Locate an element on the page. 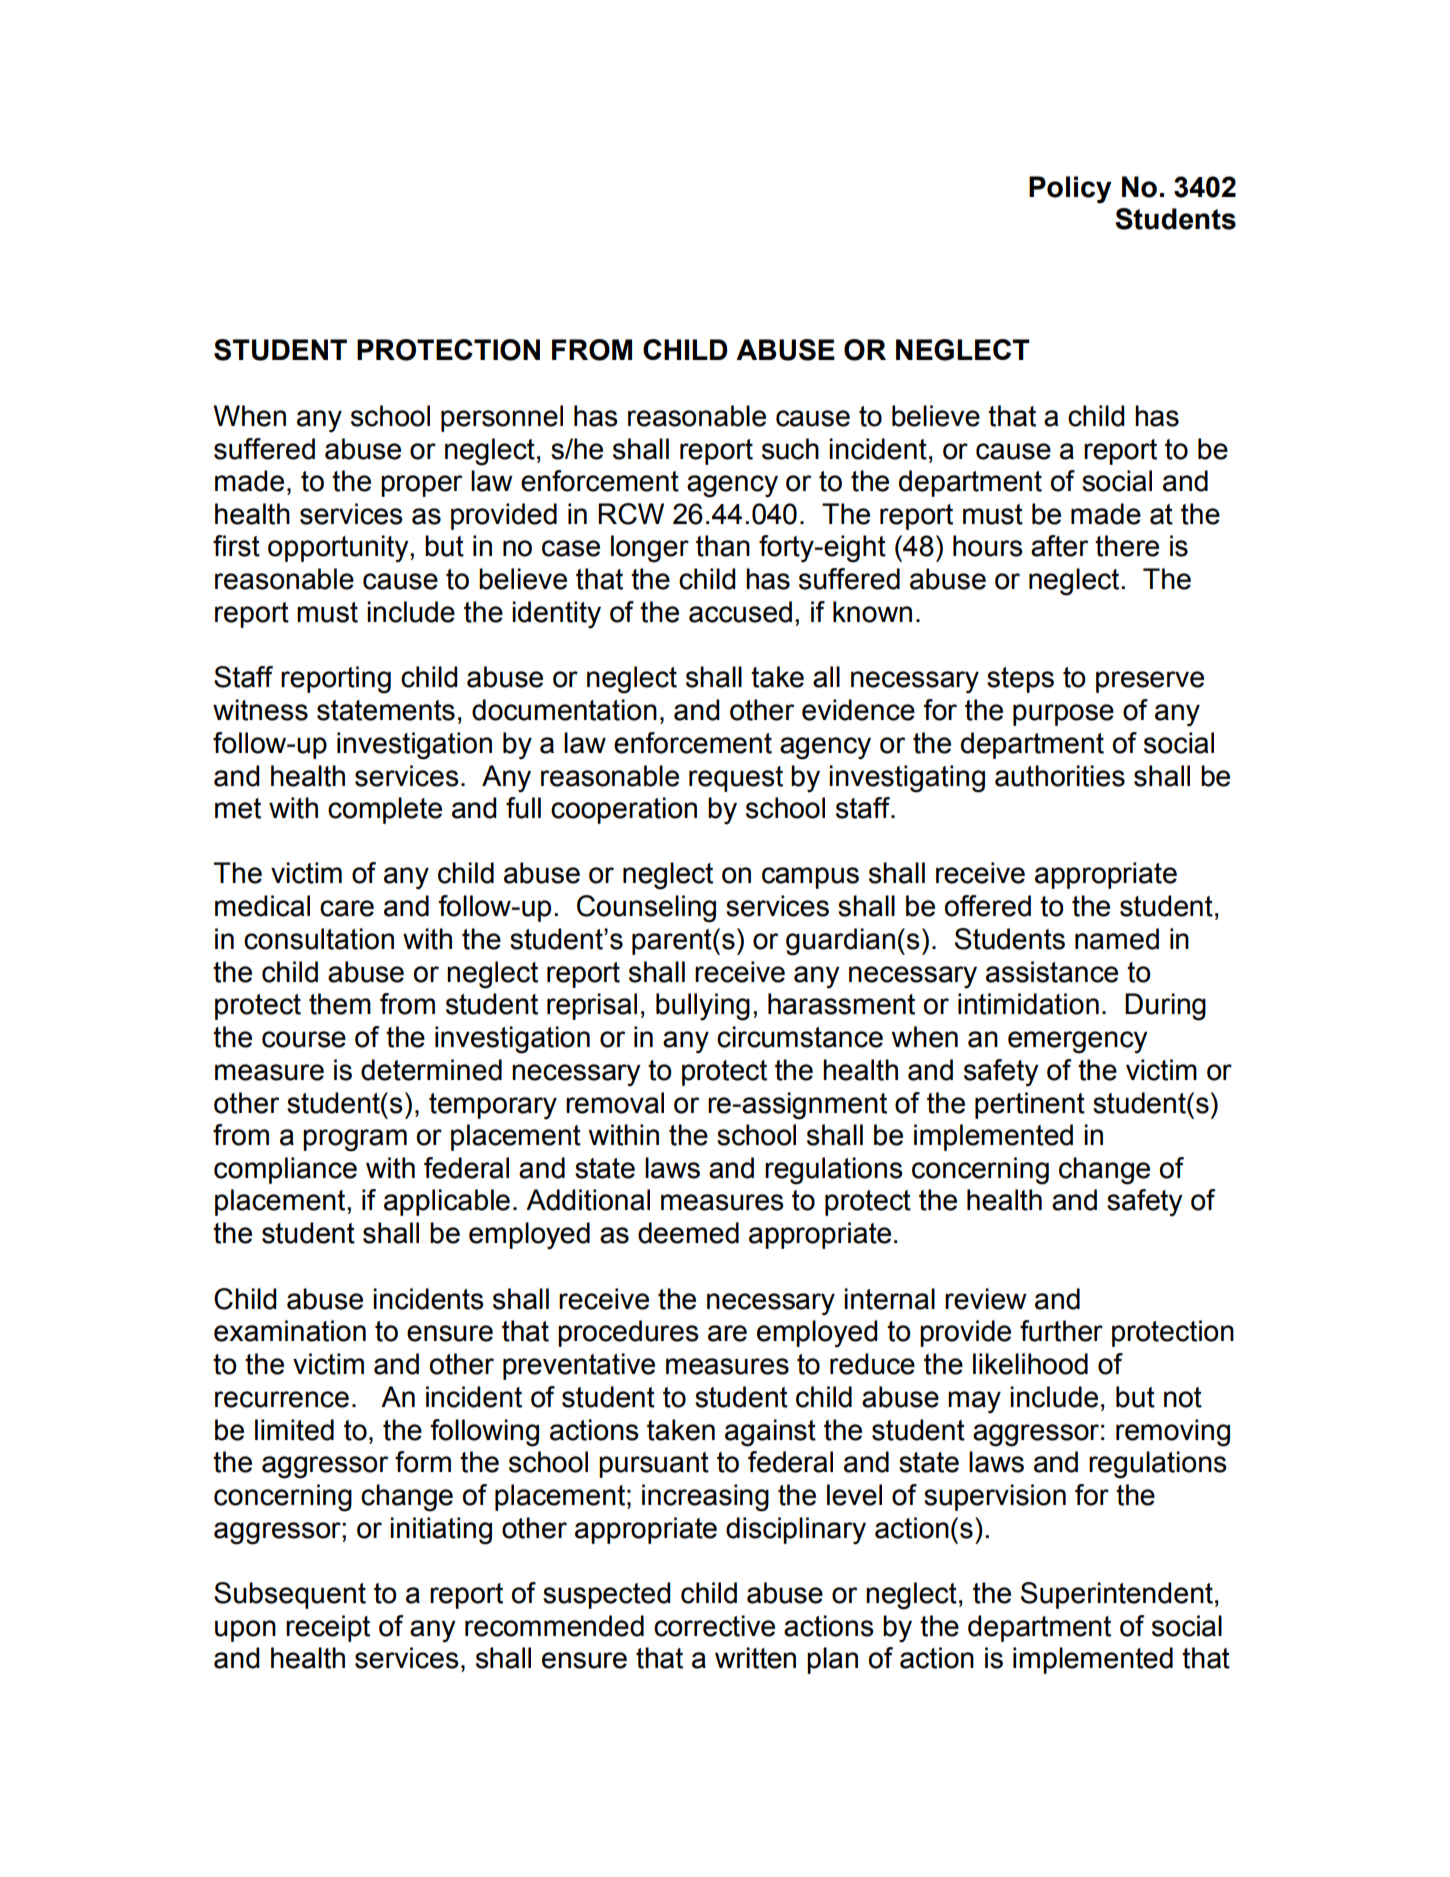  personnel is located at coordinates (502, 418).
